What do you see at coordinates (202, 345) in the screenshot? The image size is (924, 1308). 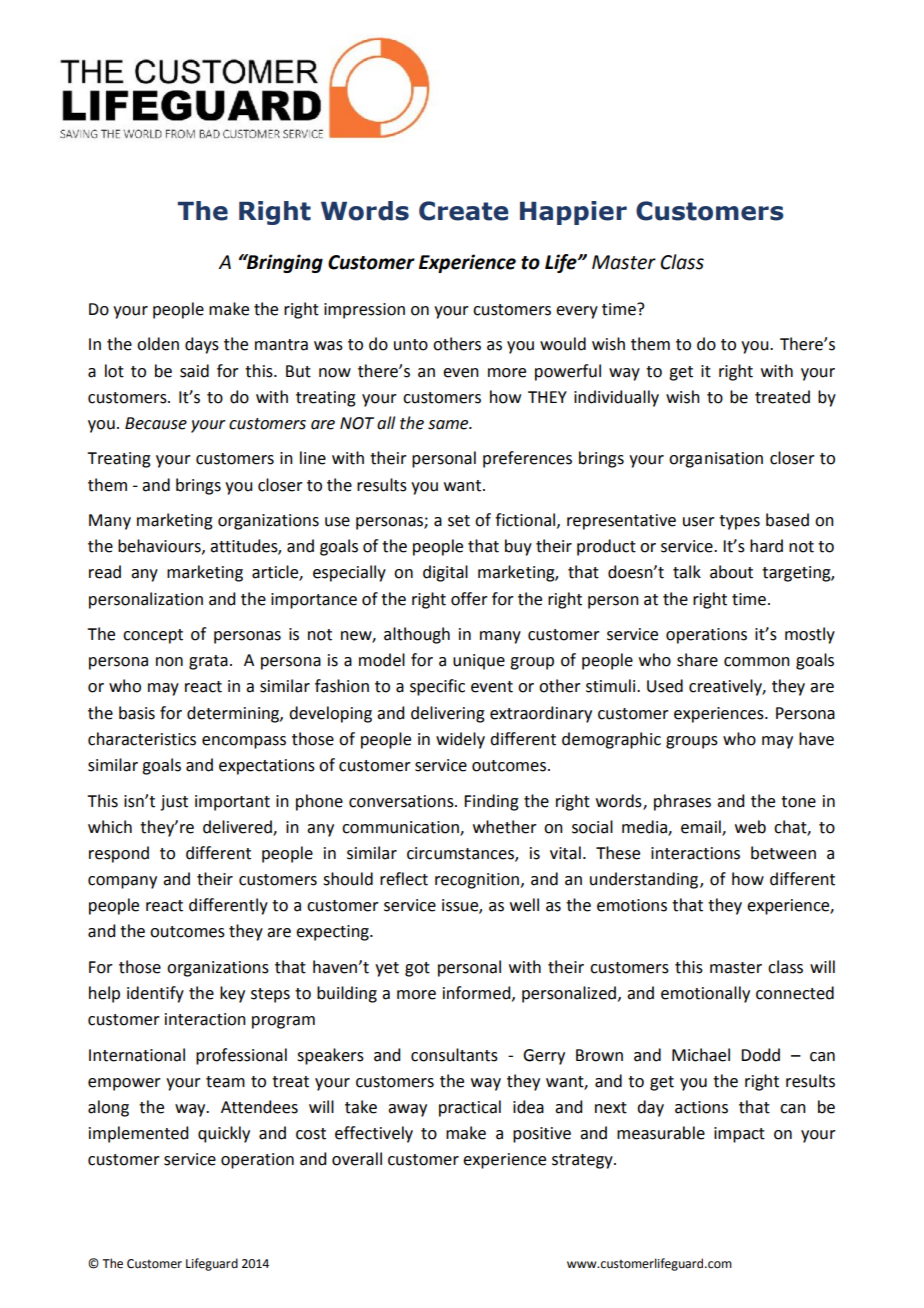 I see `days` at bounding box center [202, 345].
